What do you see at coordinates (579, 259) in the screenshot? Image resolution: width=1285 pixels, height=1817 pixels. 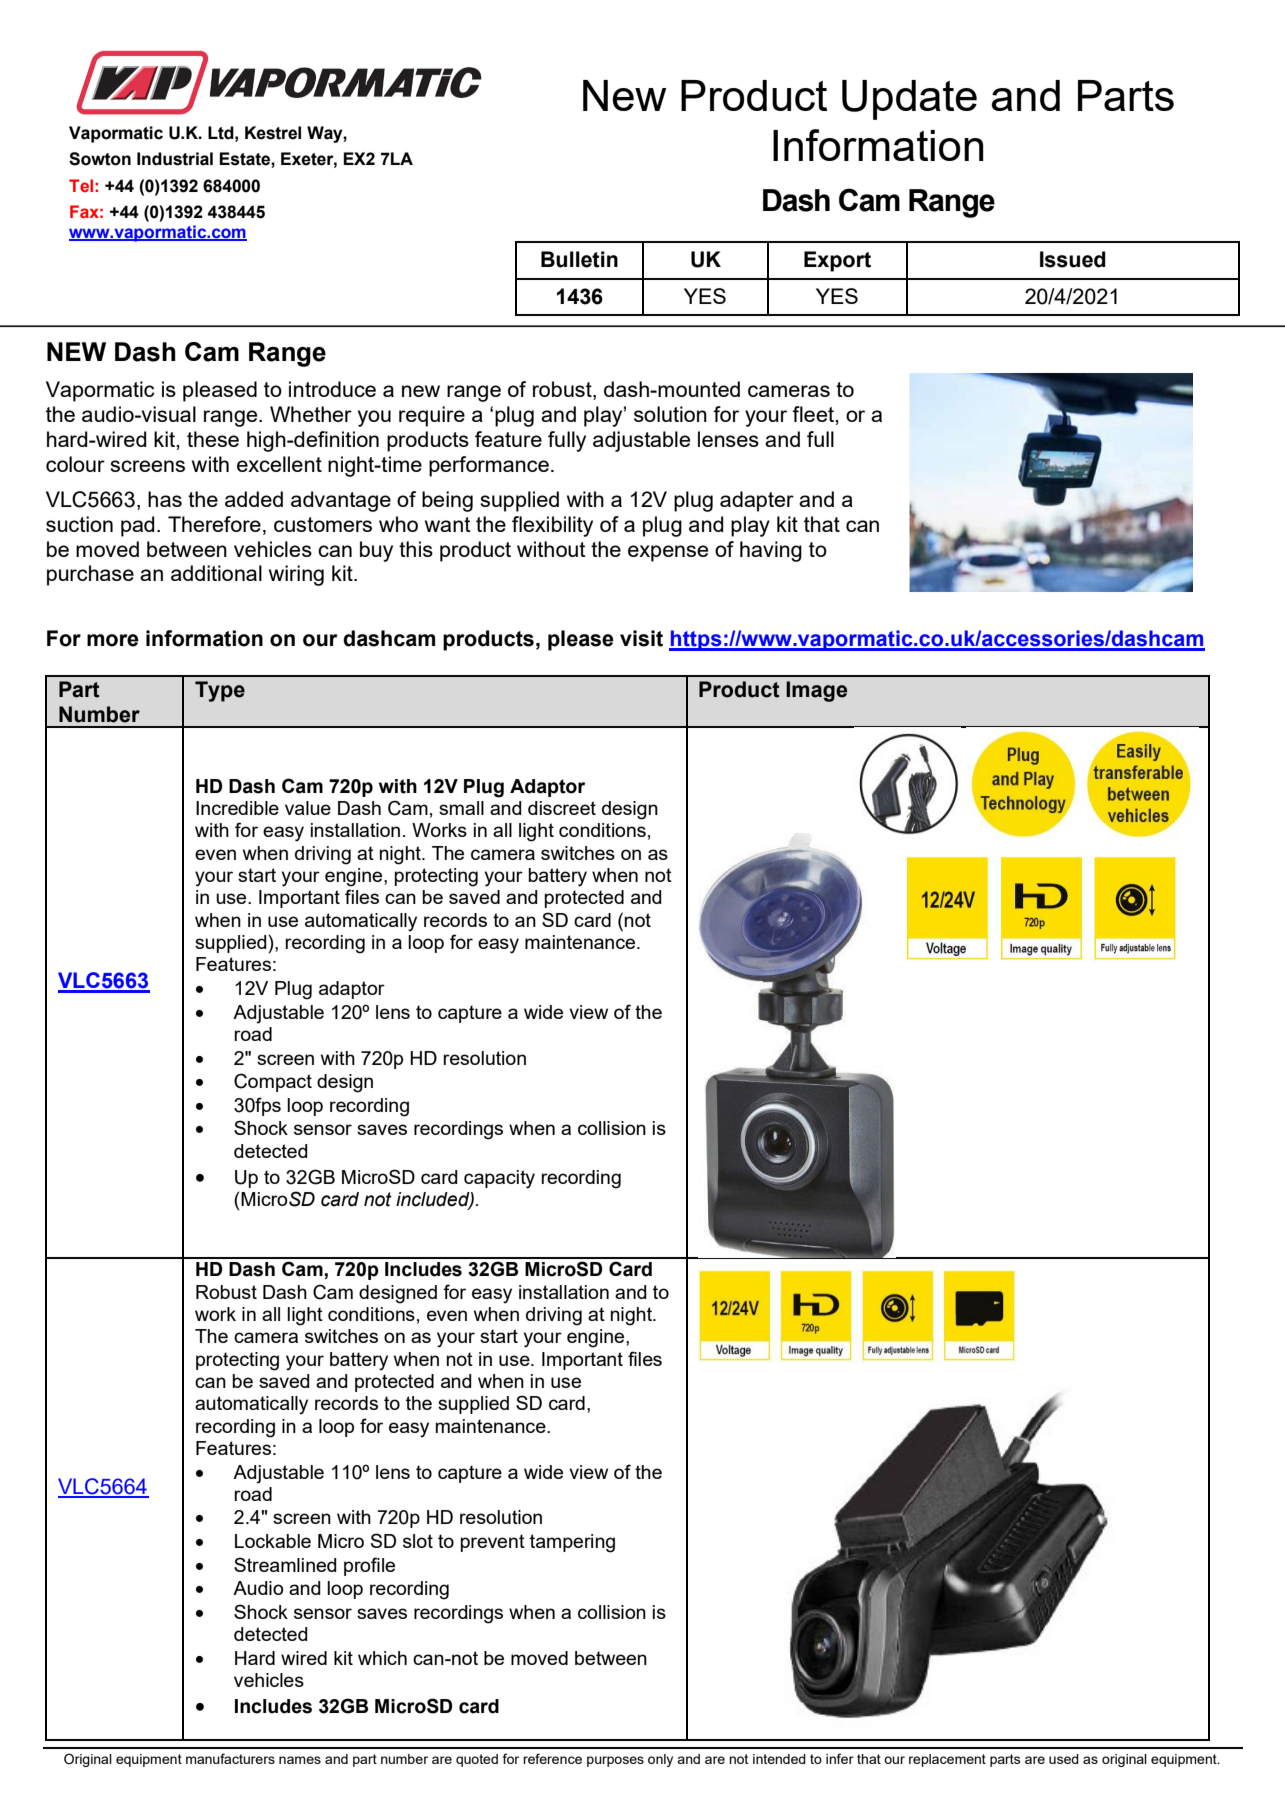 I see `Bulletin` at bounding box center [579, 259].
